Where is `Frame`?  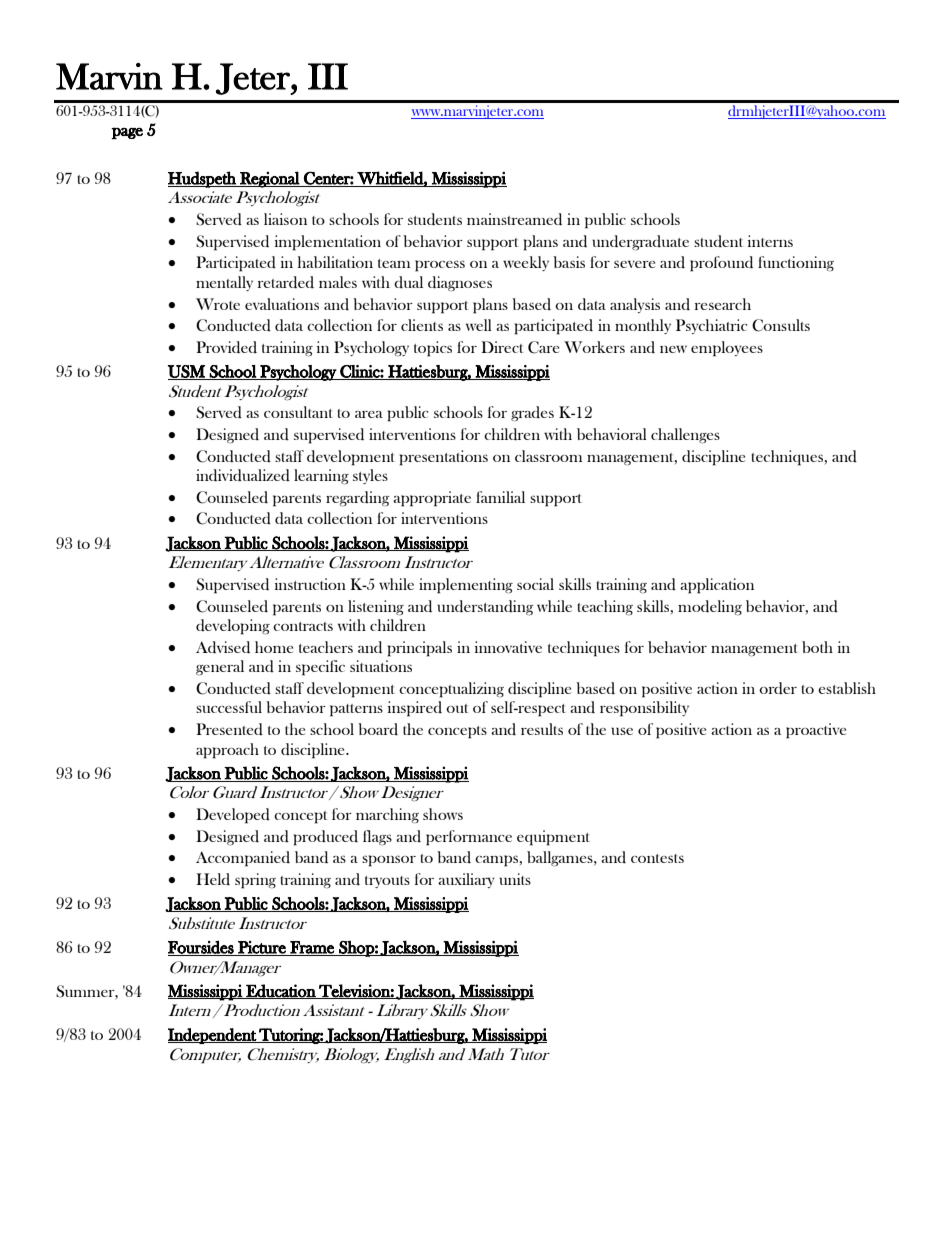
Frame is located at coordinates (312, 948).
